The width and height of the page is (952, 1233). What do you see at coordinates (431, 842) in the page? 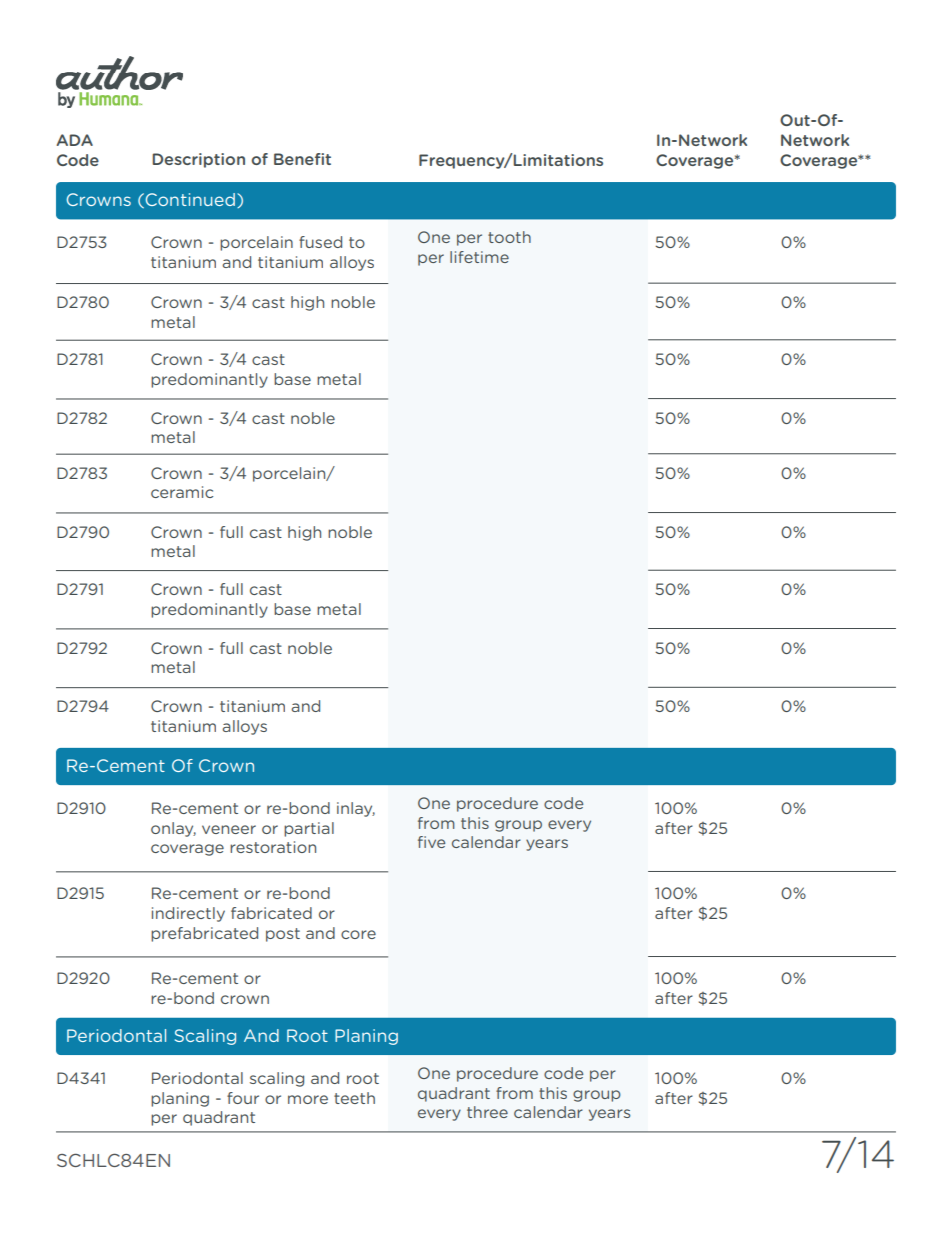
I see `five` at bounding box center [431, 842].
